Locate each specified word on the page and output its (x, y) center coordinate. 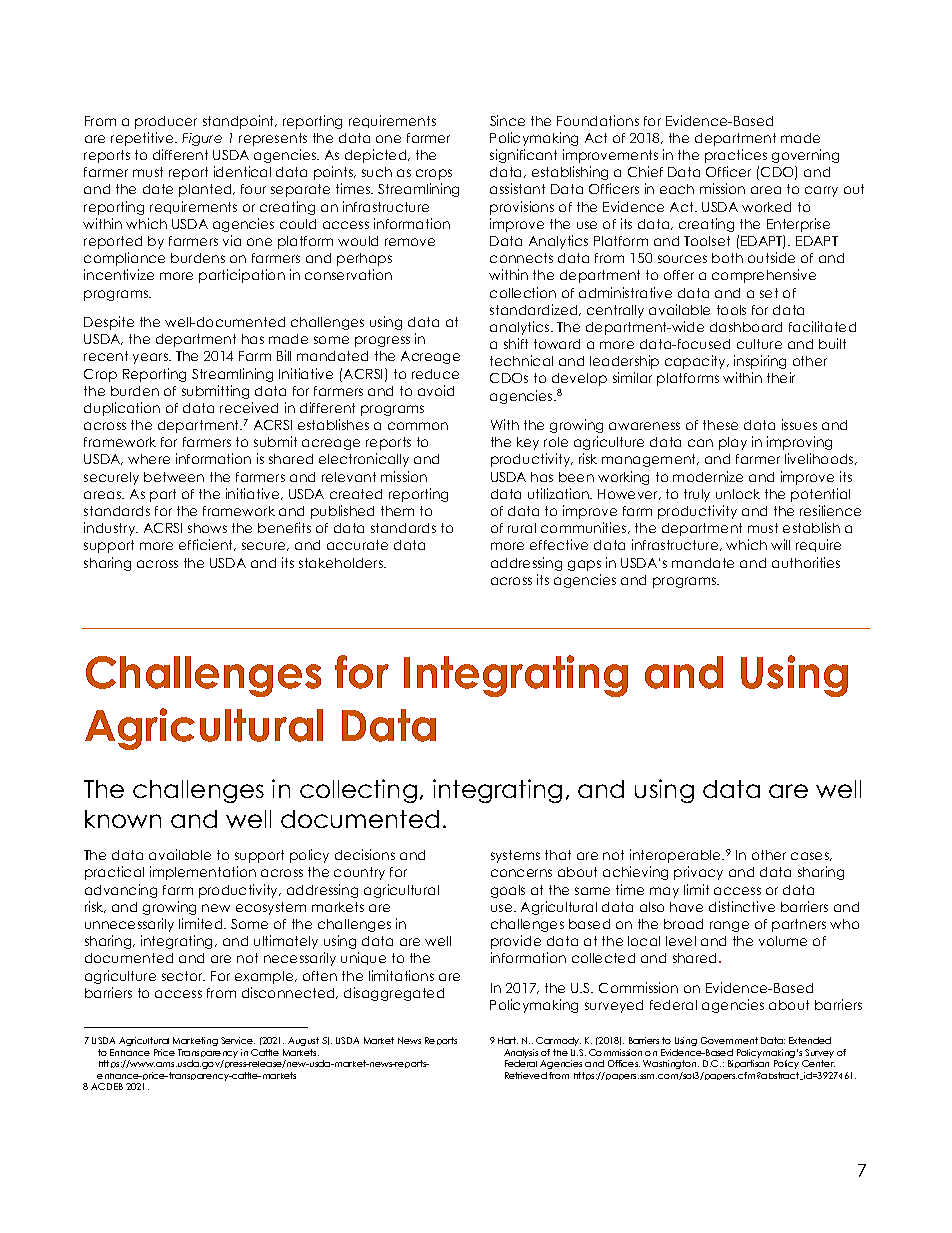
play (733, 443)
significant (523, 156)
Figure (202, 139)
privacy (698, 873)
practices (736, 156)
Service (238, 1040)
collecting (358, 791)
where (149, 459)
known (123, 819)
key (528, 443)
